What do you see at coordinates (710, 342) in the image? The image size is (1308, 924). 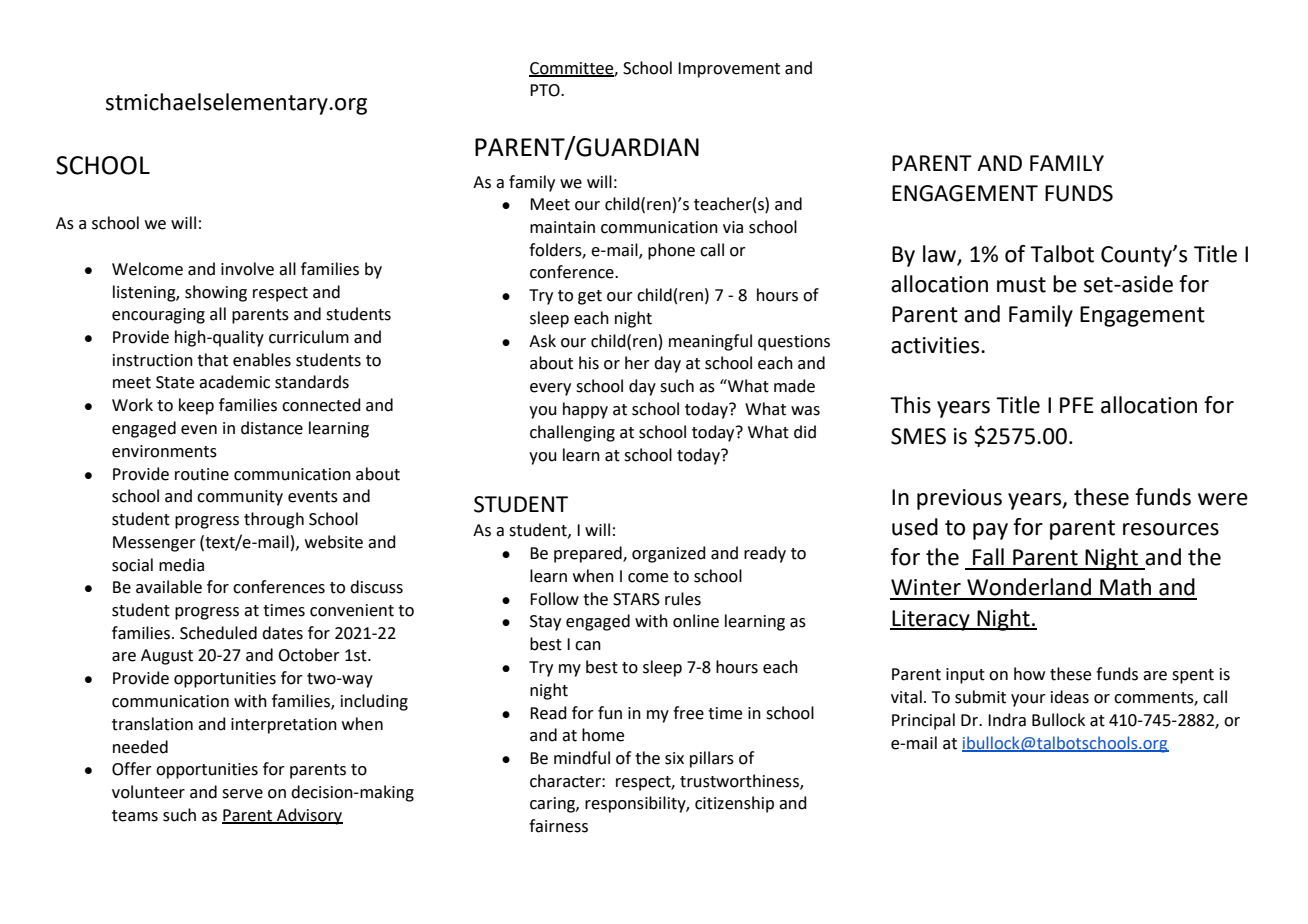 I see `meaningful` at bounding box center [710, 342].
